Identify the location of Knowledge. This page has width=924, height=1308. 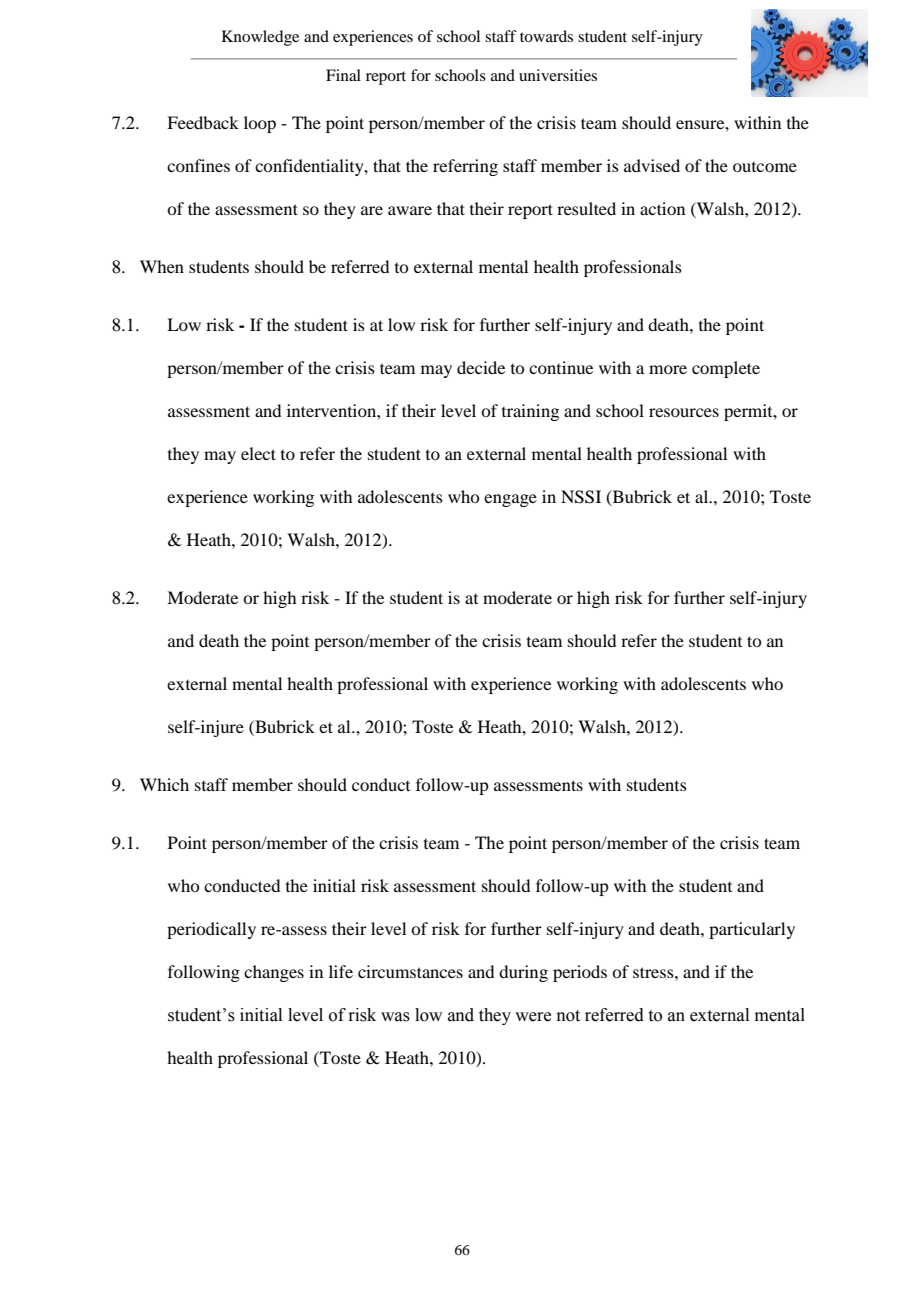
(260, 38).
